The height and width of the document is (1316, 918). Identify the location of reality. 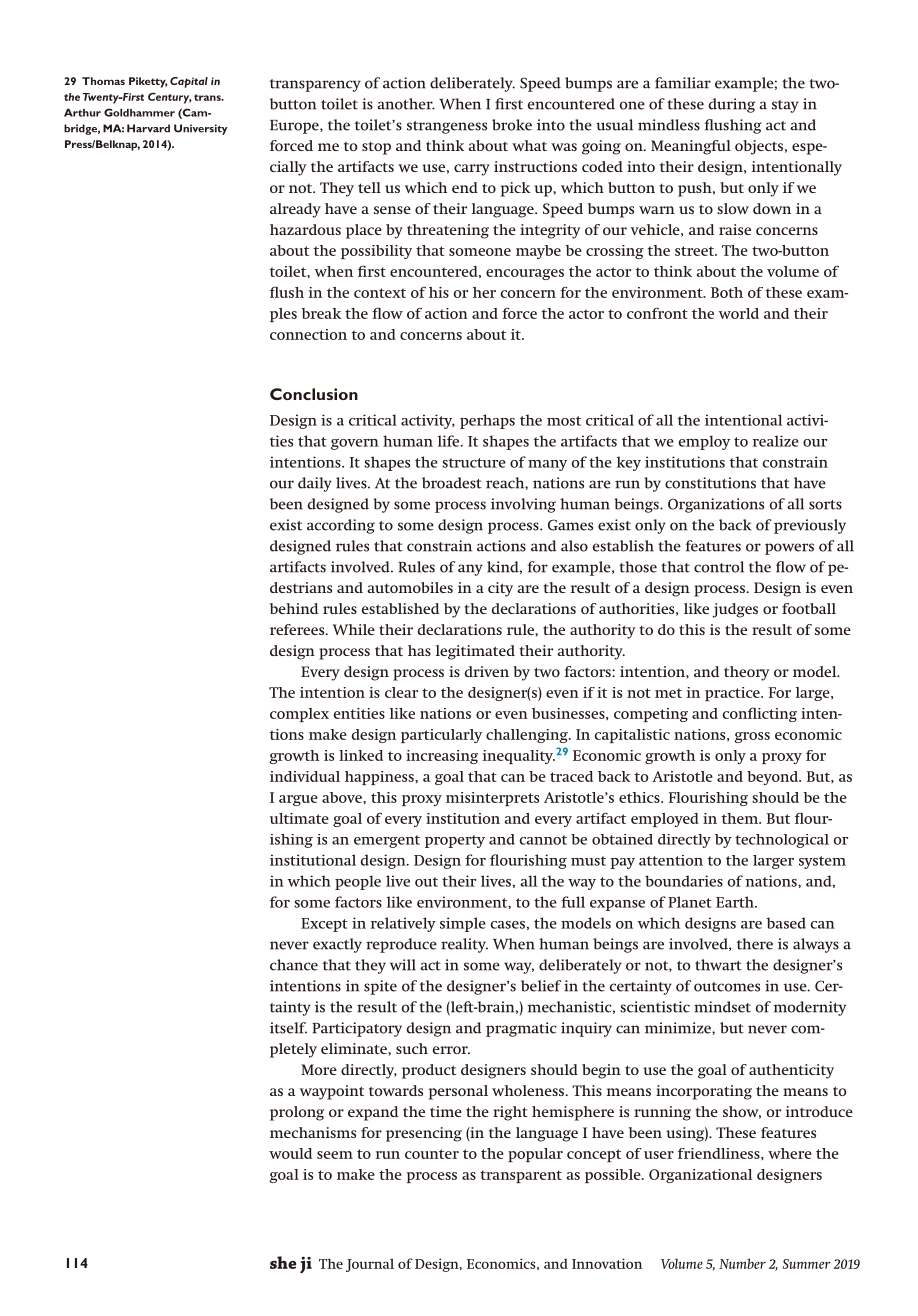
(464, 945).
